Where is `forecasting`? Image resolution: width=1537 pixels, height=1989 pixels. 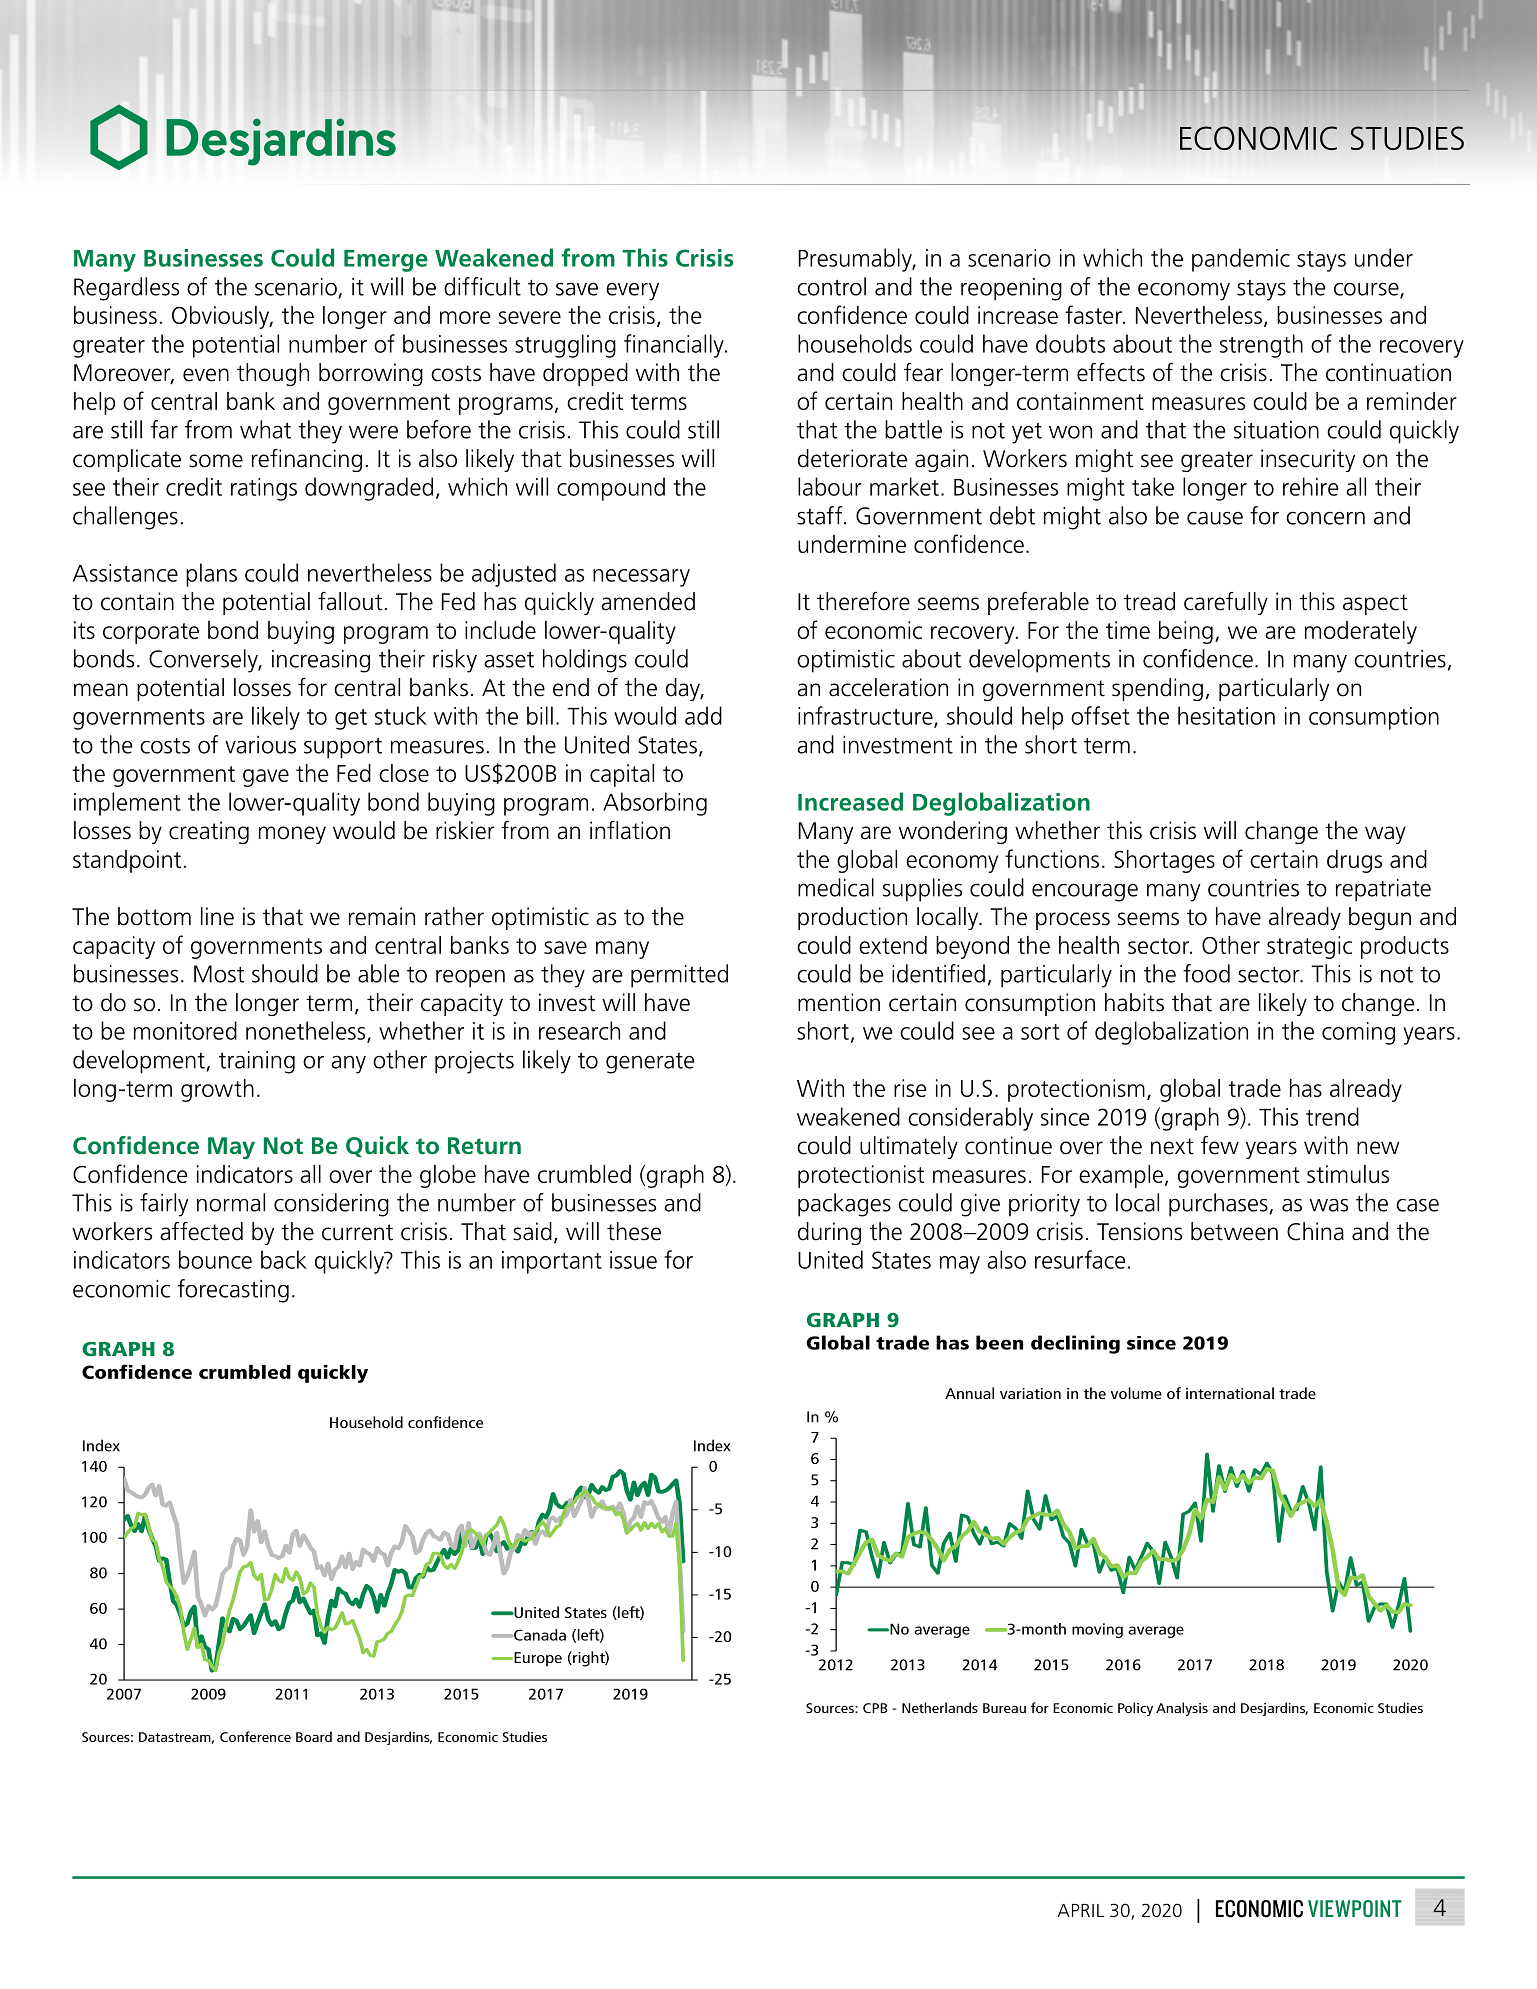 forecasting is located at coordinates (233, 1291).
